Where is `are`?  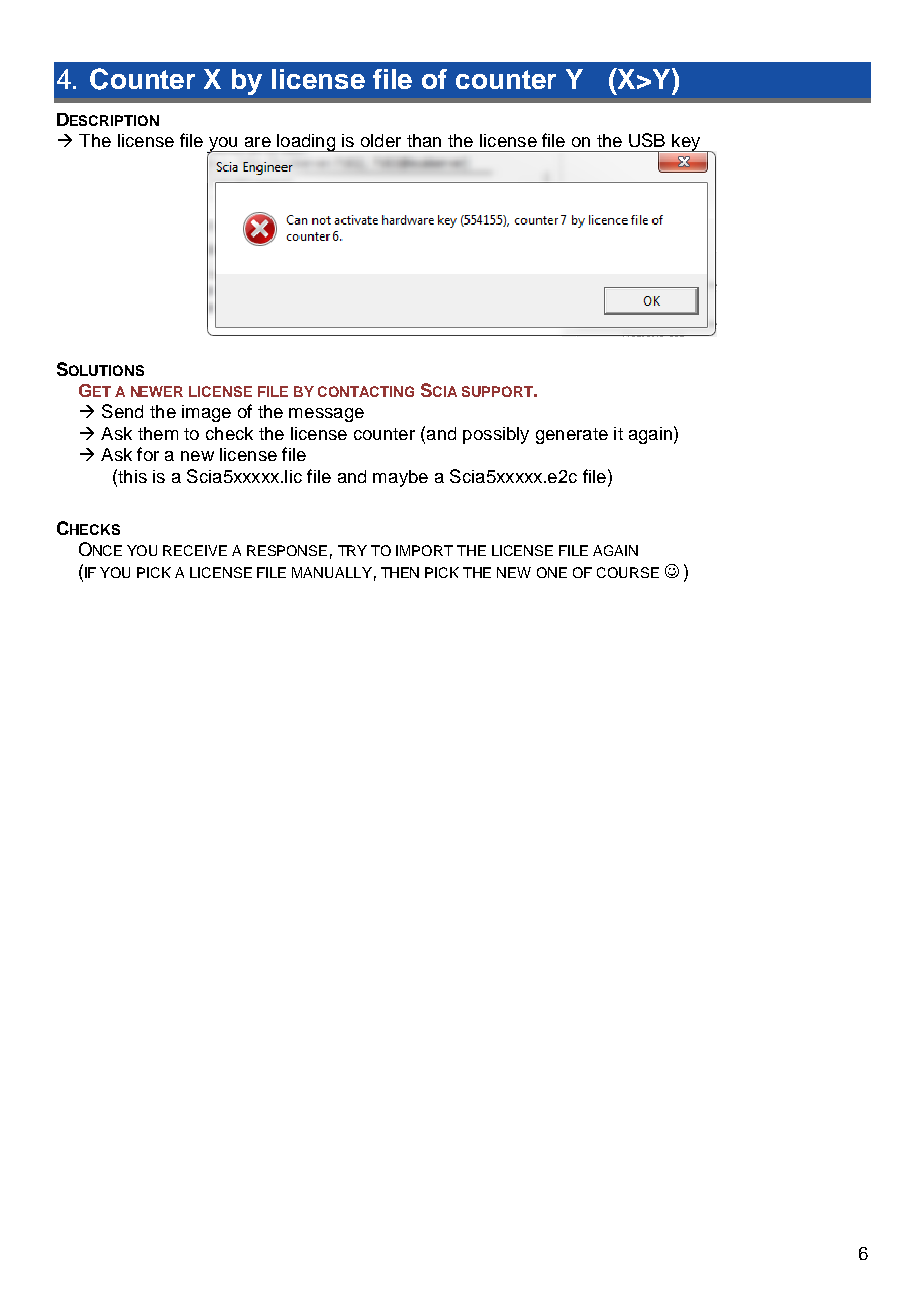 are is located at coordinates (258, 142).
